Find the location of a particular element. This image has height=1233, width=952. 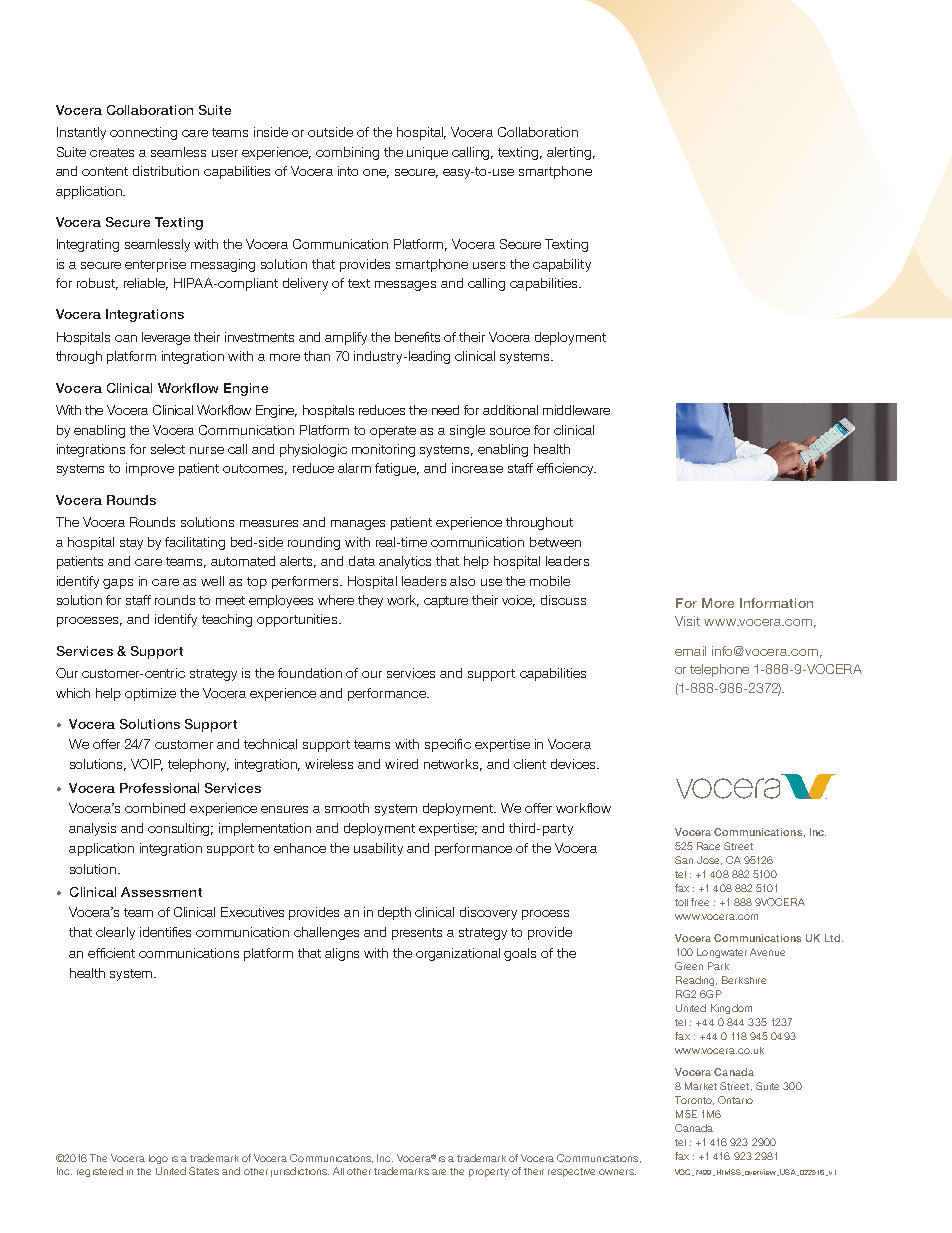

unique is located at coordinates (427, 153).
